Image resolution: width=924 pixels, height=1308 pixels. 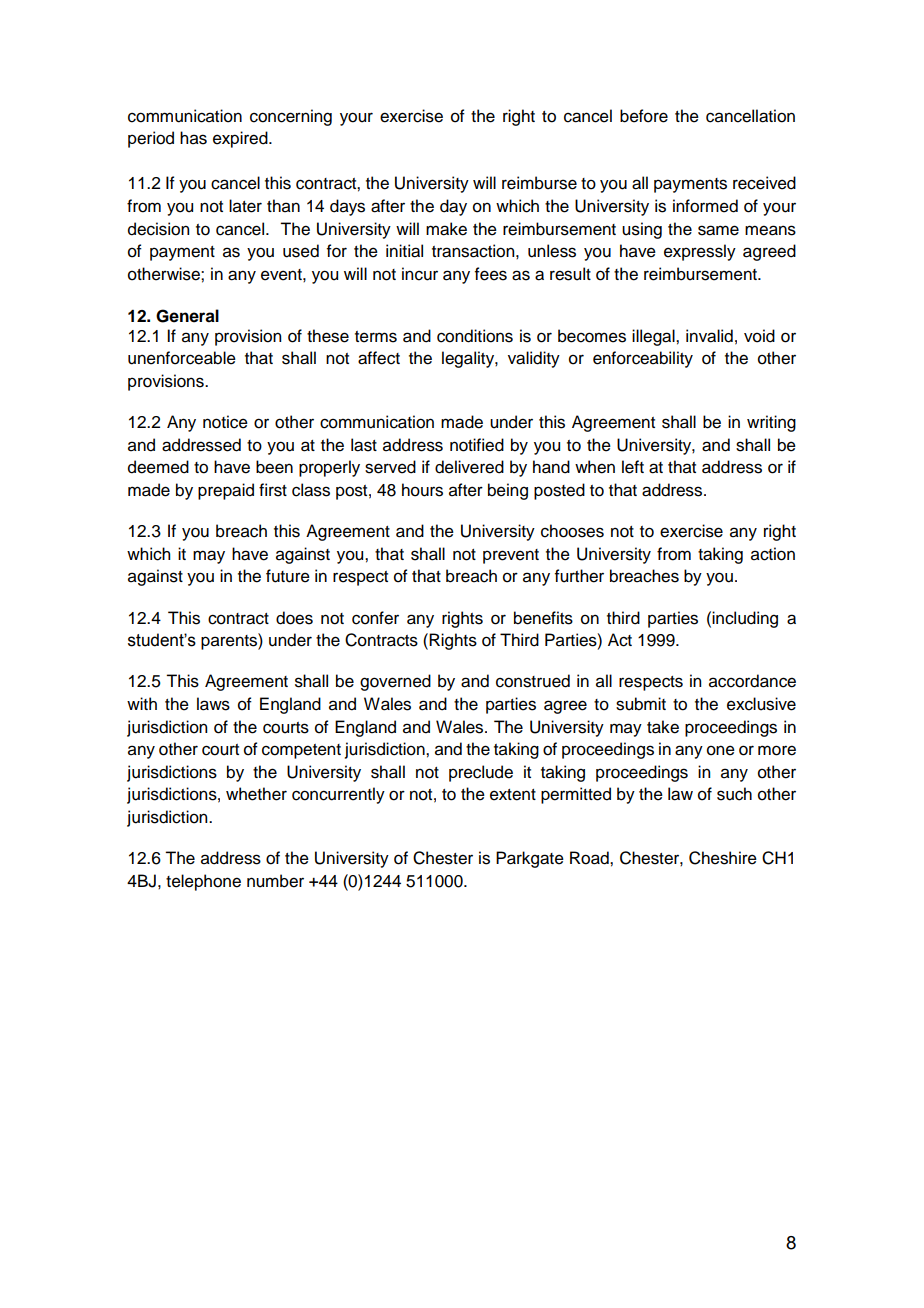 What do you see at coordinates (446, 229) in the screenshot?
I see `make` at bounding box center [446, 229].
